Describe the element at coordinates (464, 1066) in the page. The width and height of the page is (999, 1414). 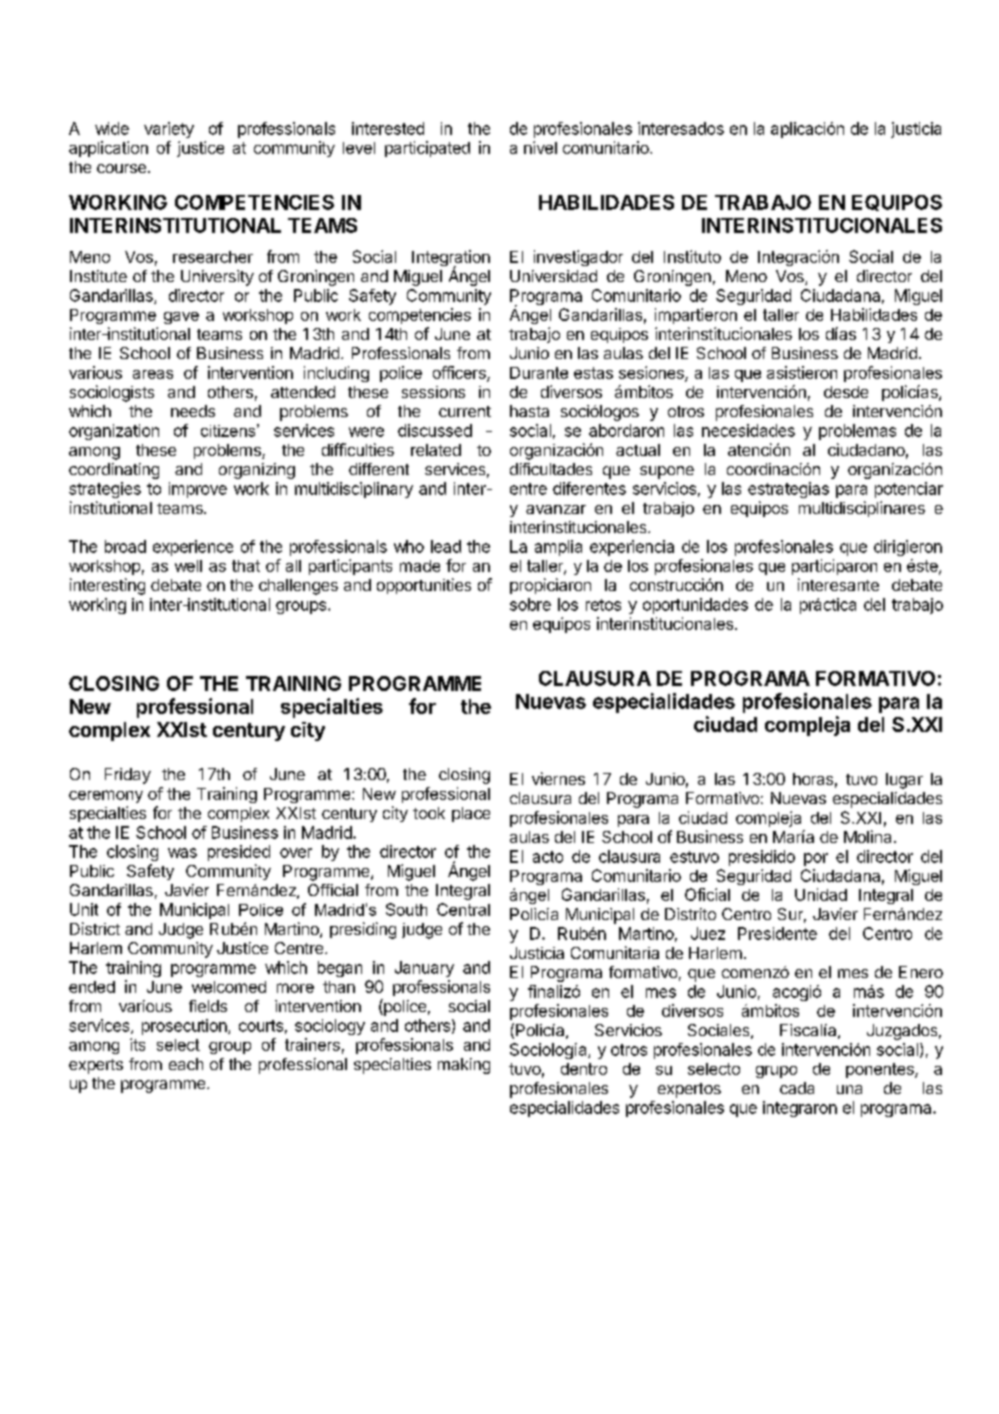
I see `making` at that location.
